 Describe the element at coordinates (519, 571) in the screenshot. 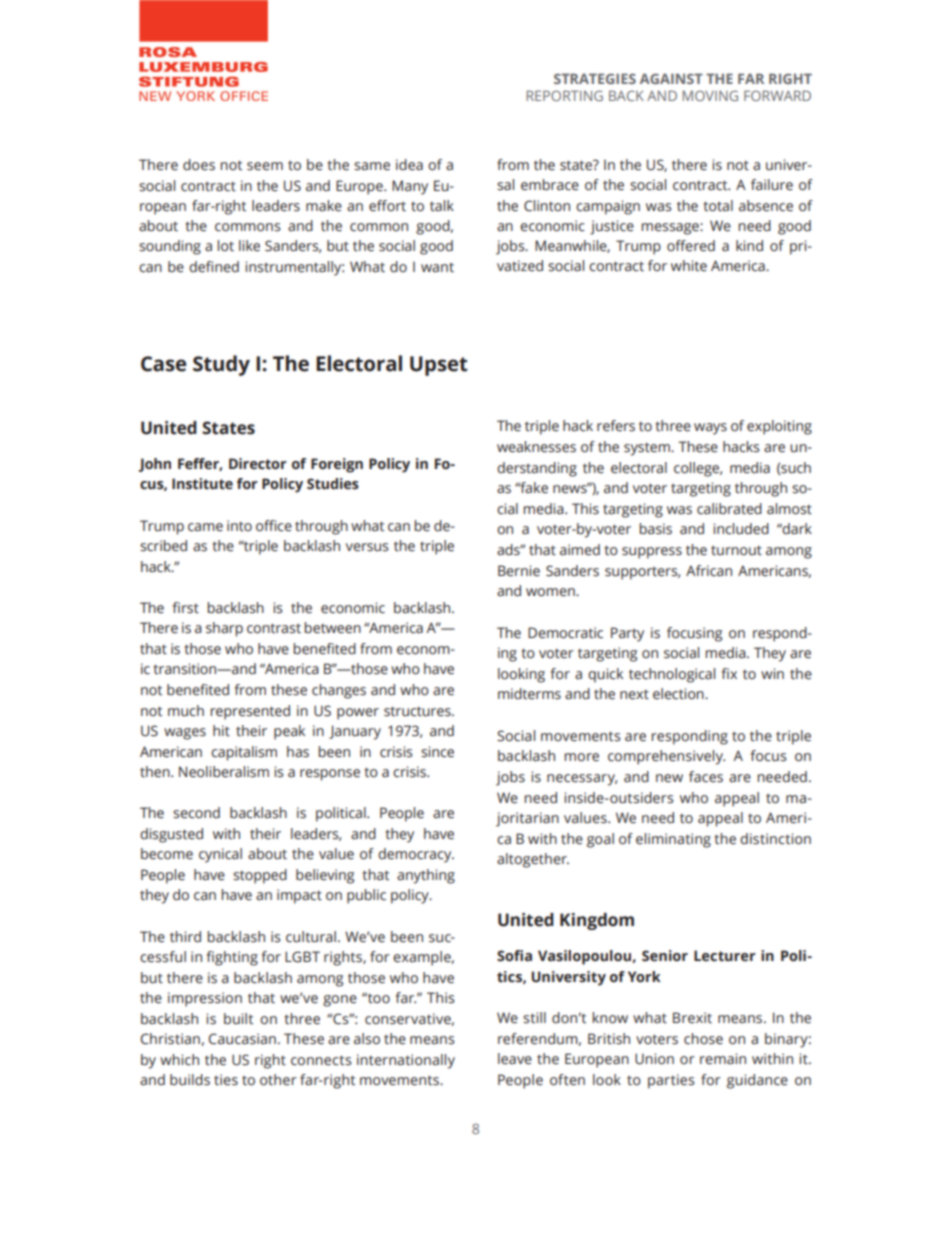

I see `Bernie` at that location.
